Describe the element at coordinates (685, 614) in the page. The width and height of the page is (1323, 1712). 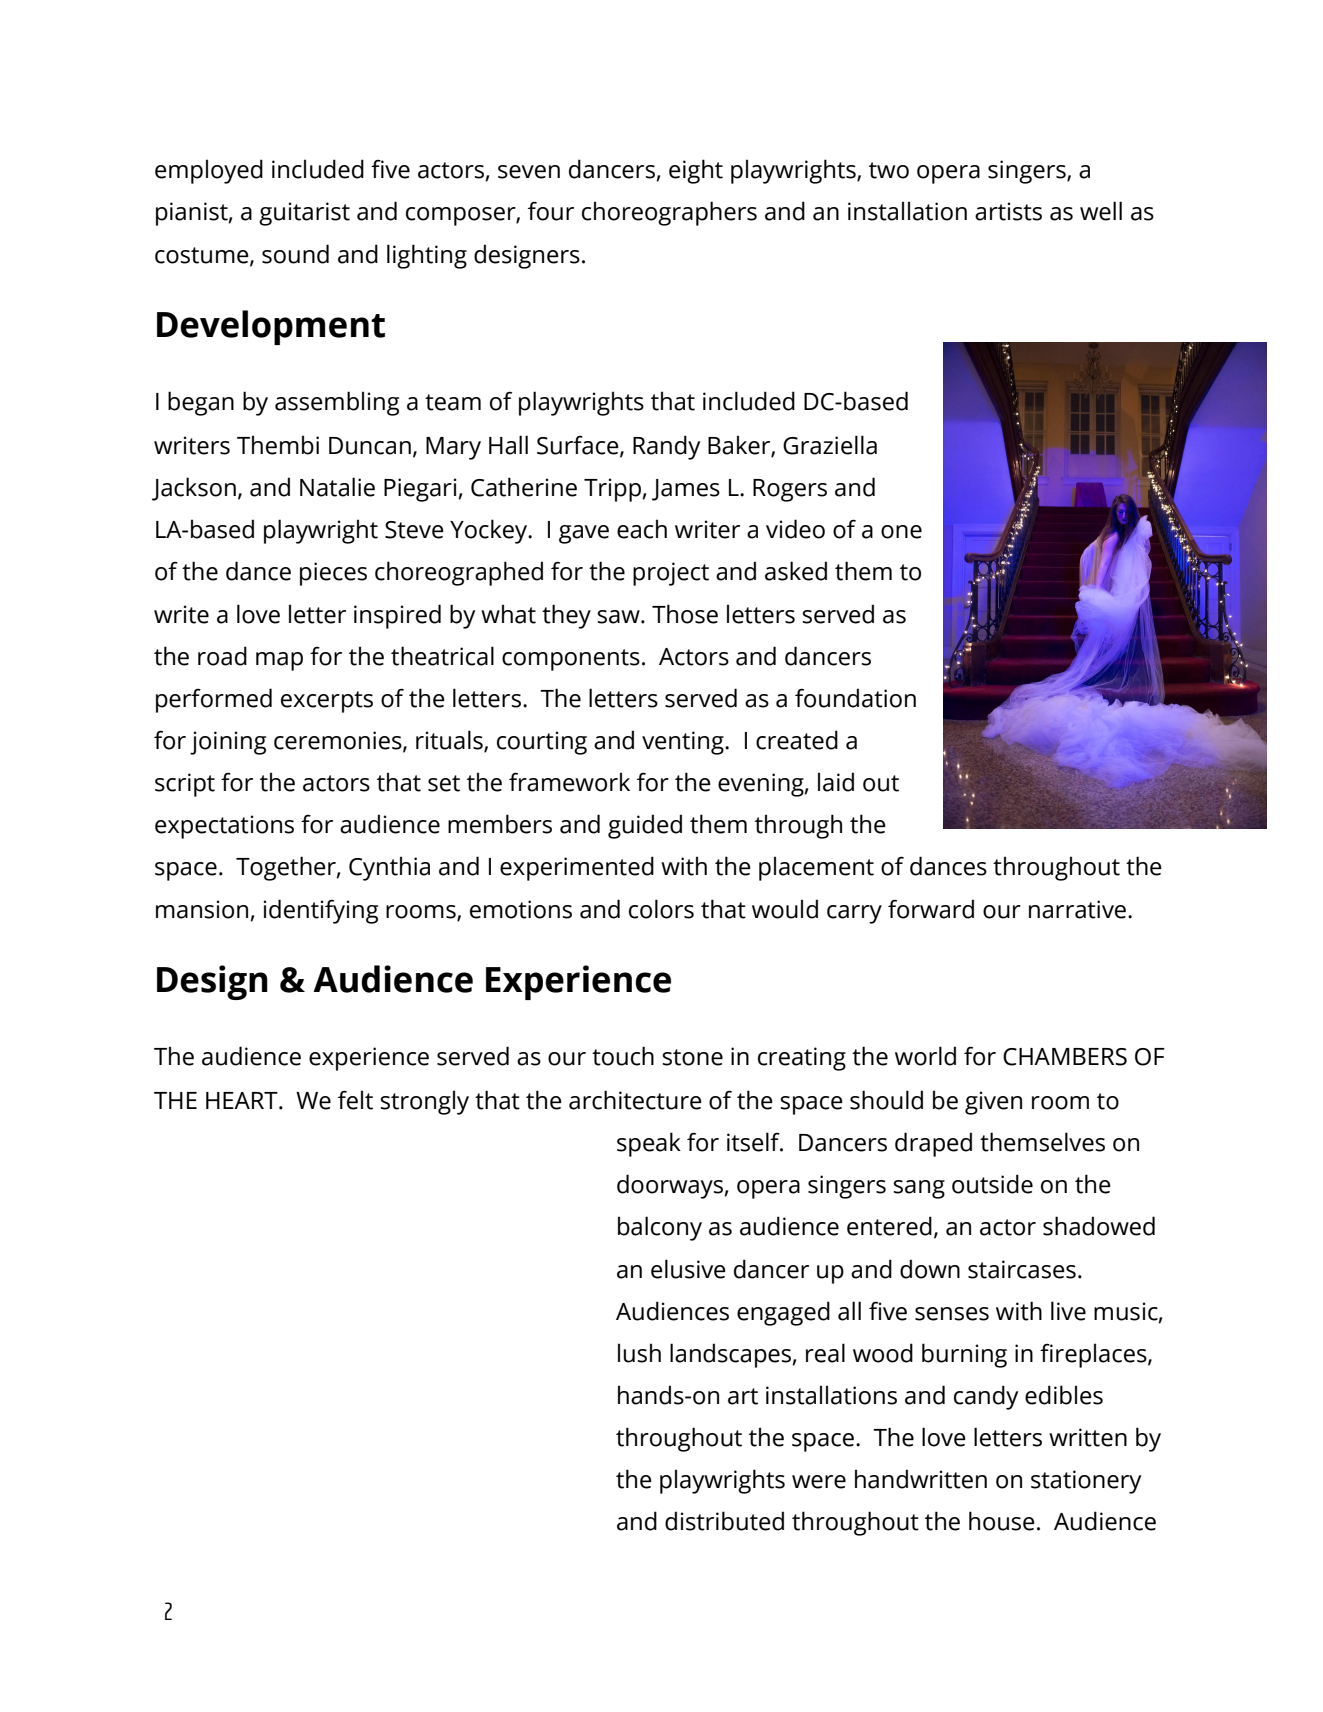
I see `Those` at that location.
